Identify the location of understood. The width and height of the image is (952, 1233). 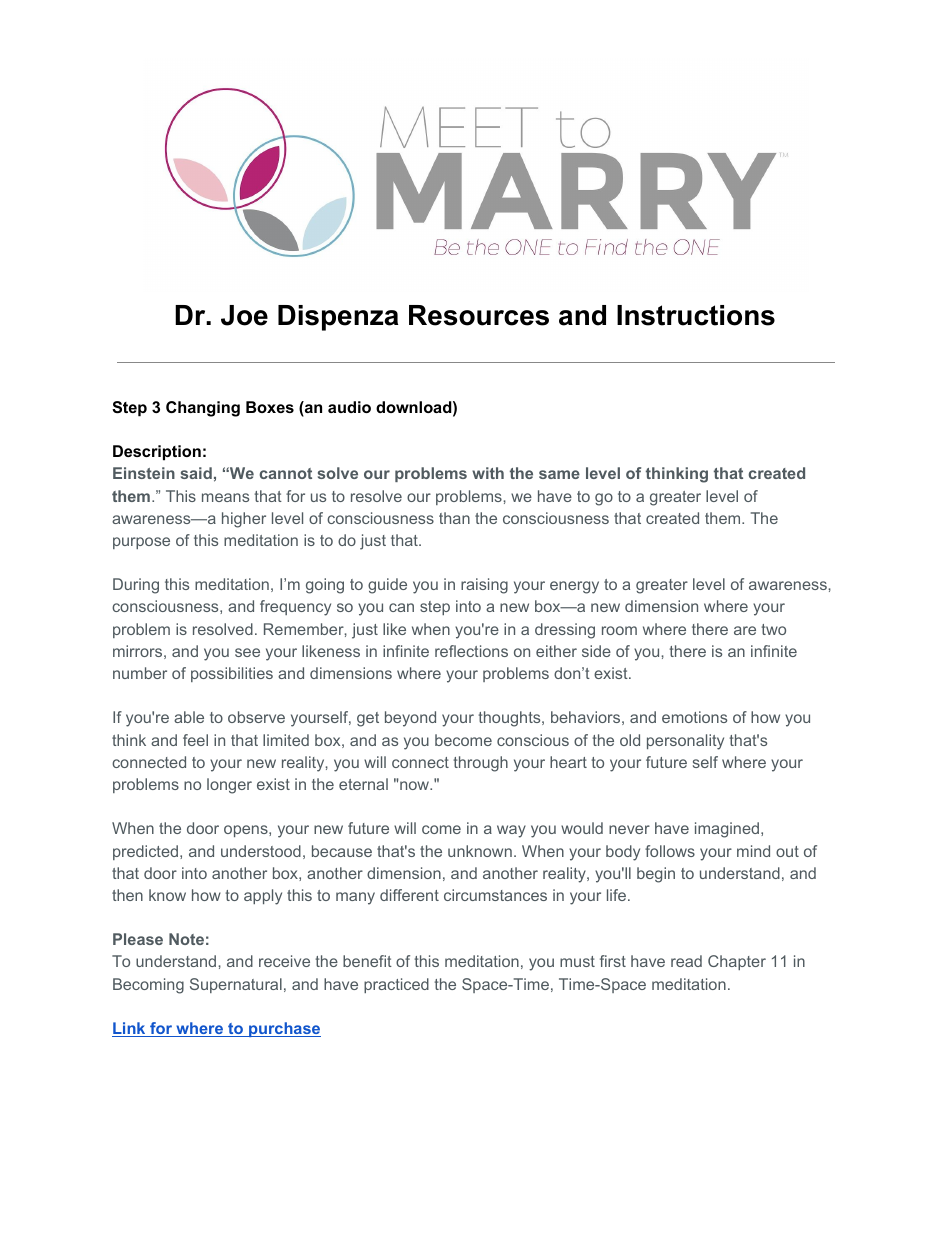
(261, 851).
